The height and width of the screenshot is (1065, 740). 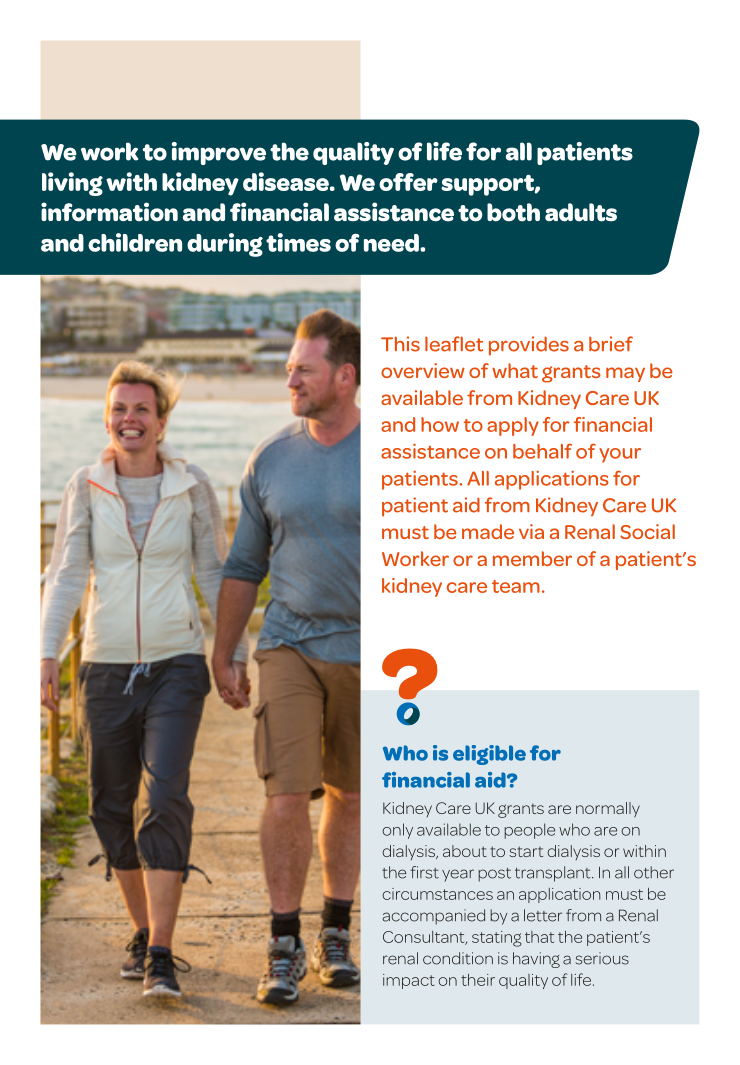 What do you see at coordinates (532, 558) in the screenshot?
I see `member` at bounding box center [532, 558].
